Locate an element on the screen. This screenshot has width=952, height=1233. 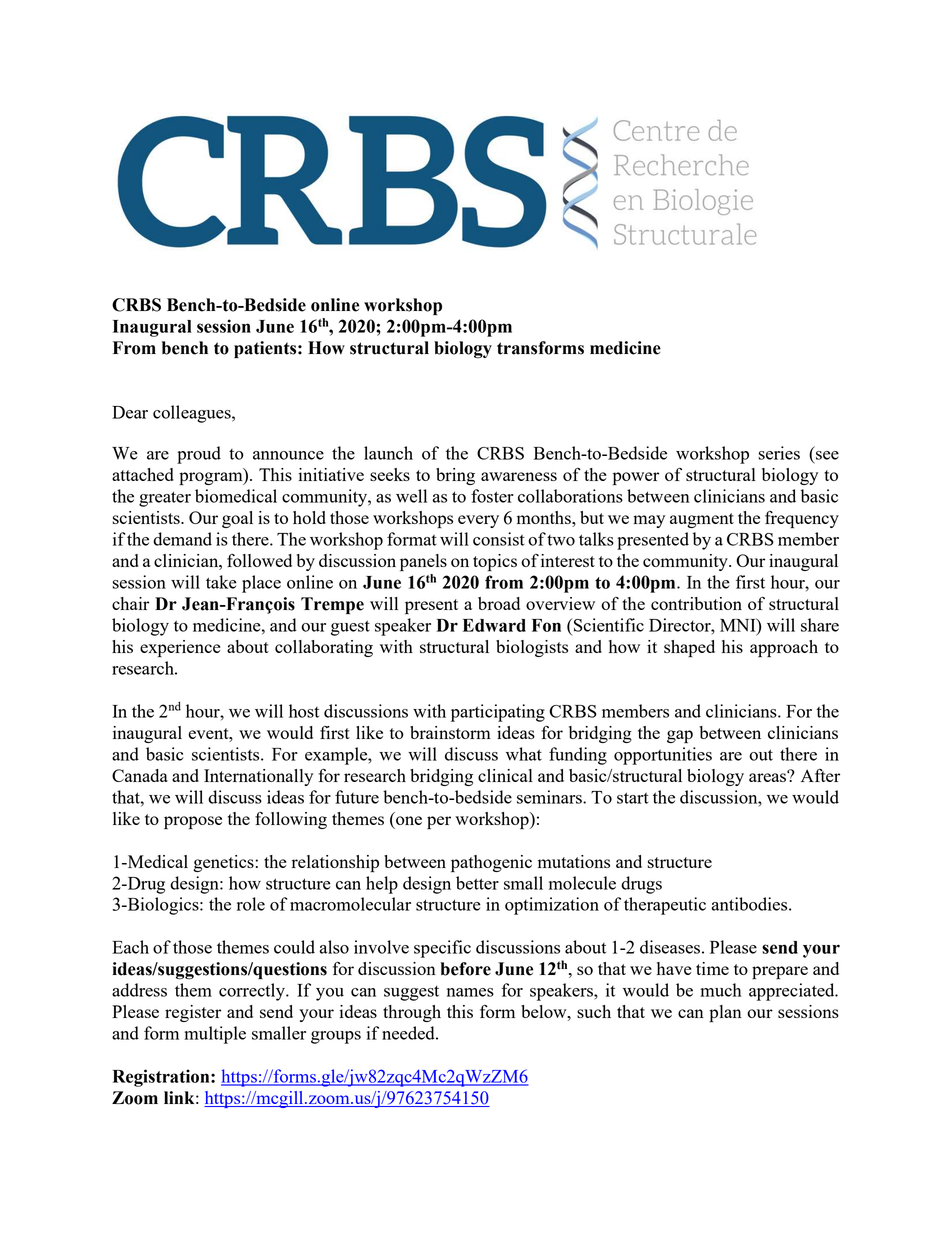
therapeutic is located at coordinates (665, 906).
